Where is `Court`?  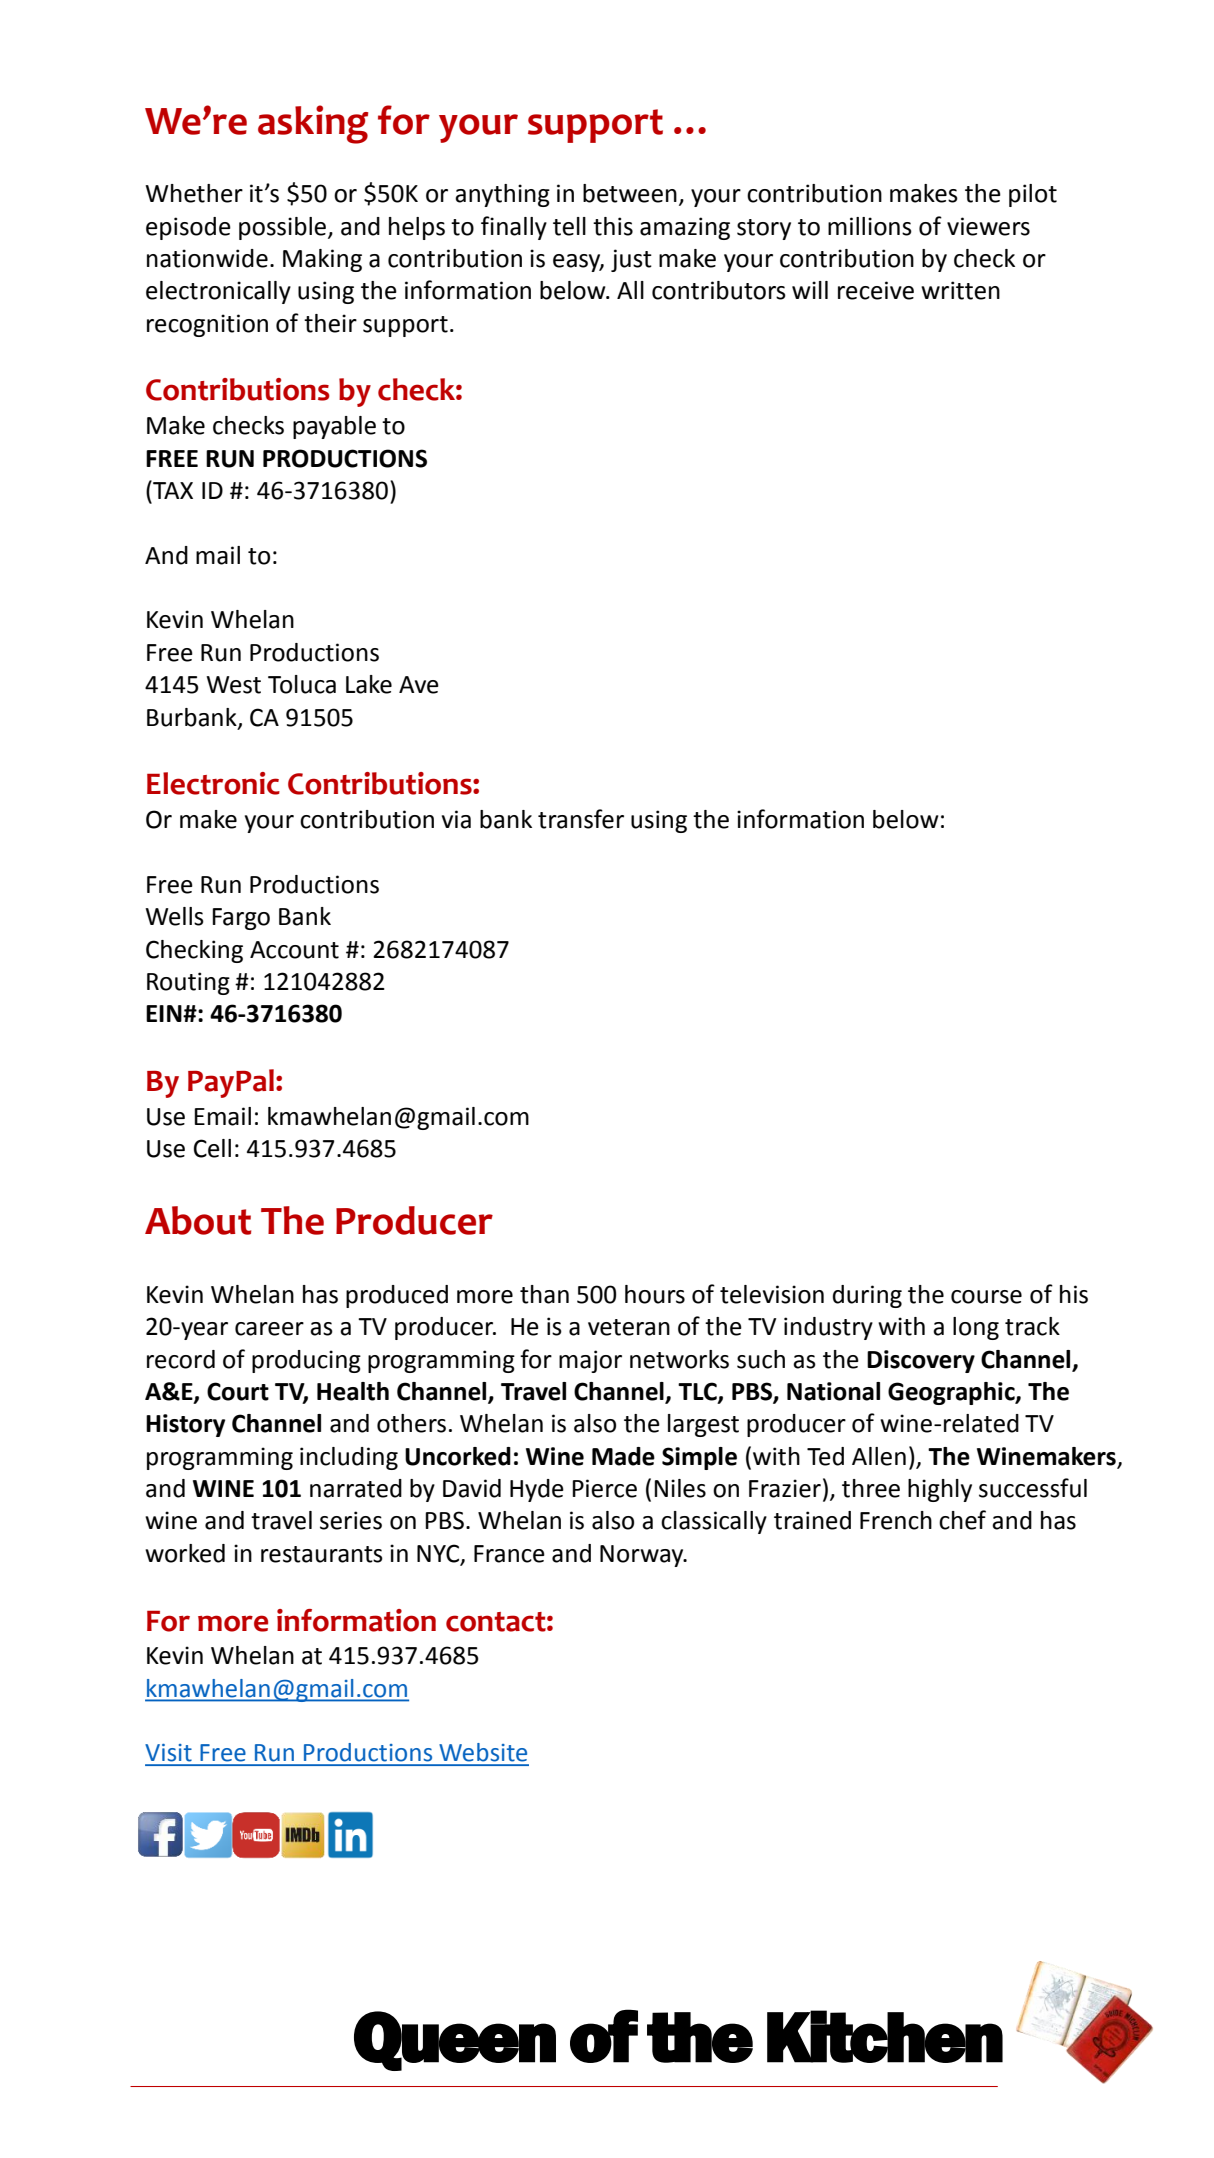 Court is located at coordinates (238, 1391).
